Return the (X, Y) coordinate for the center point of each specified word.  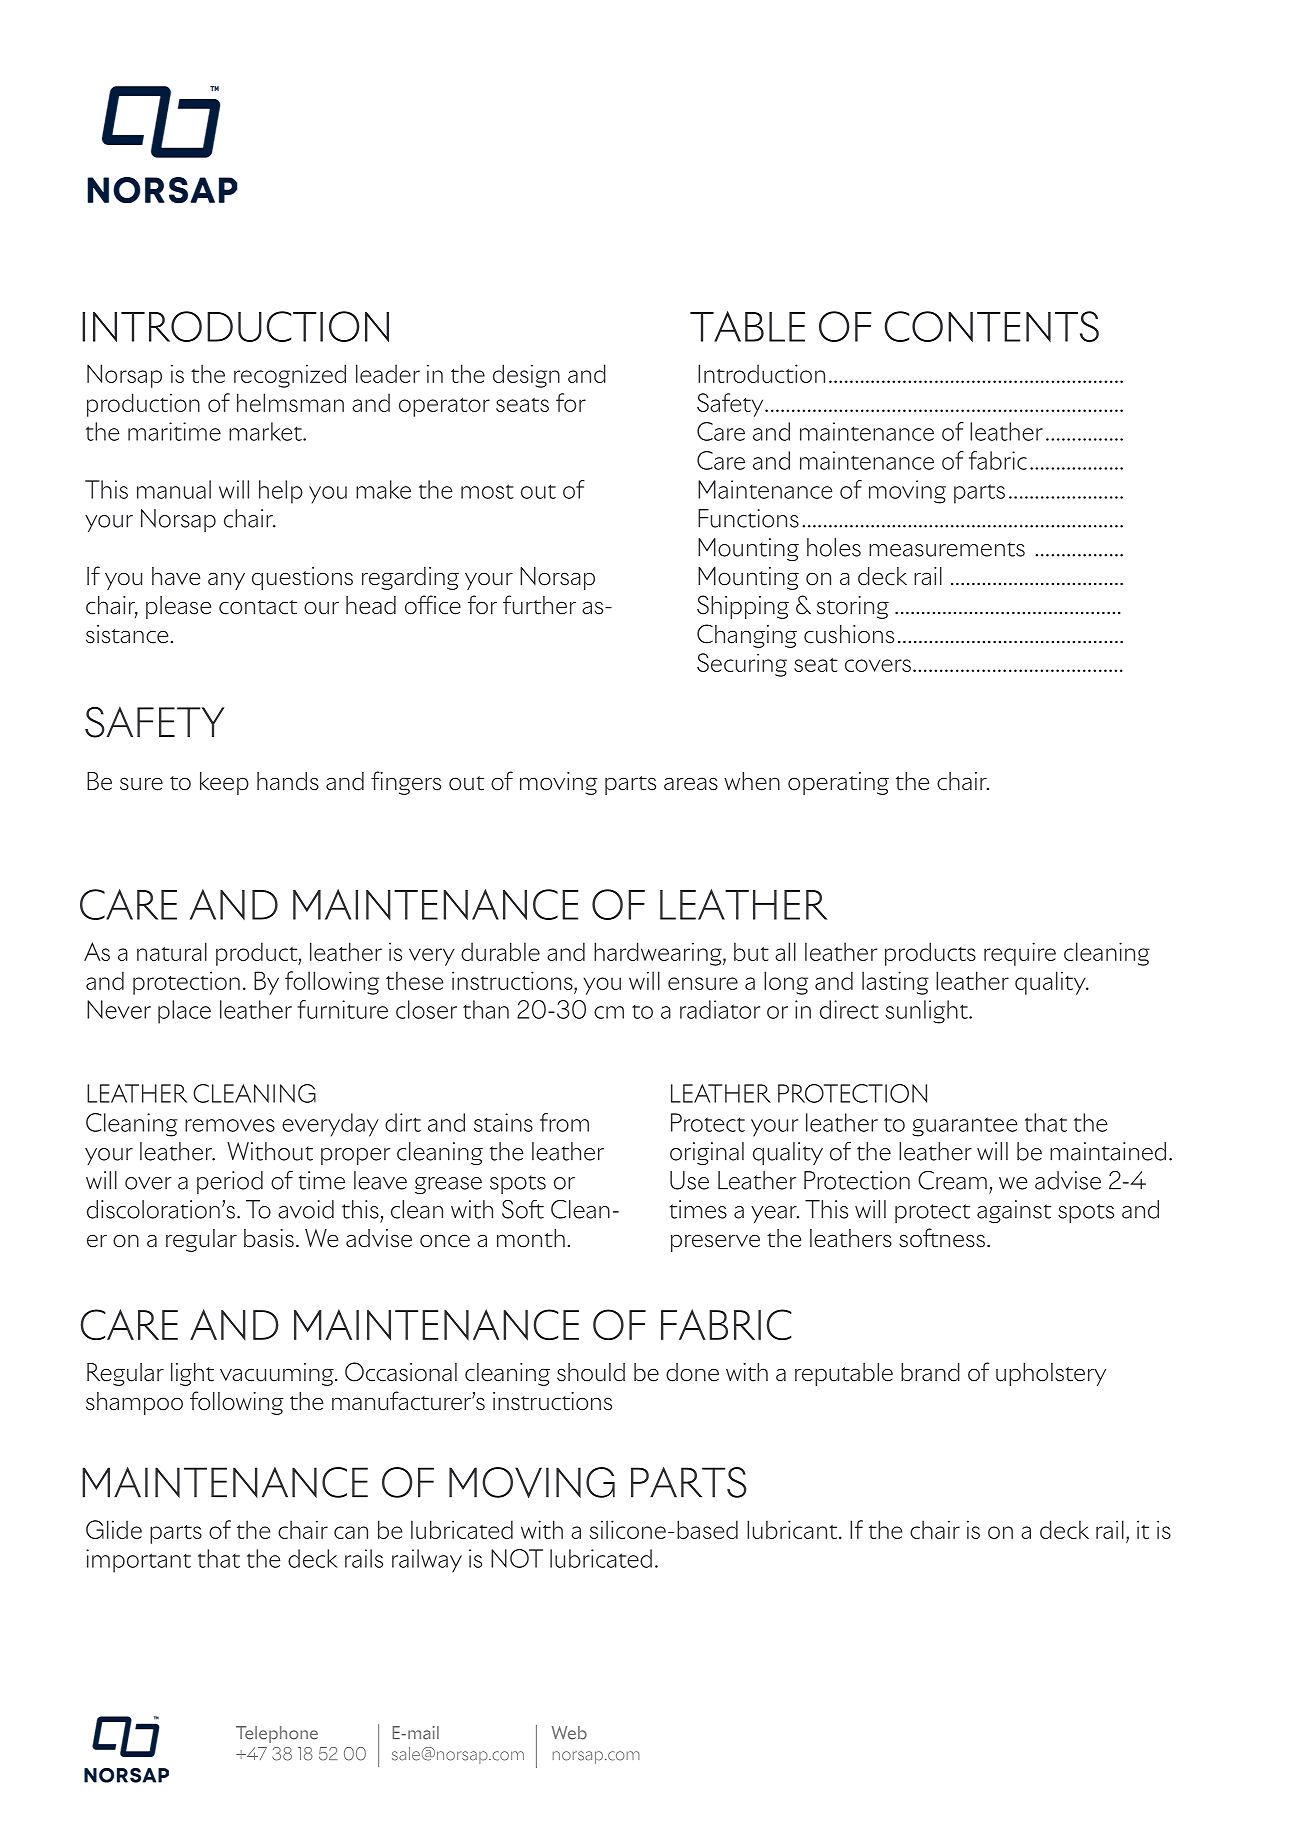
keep (224, 783)
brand (930, 1372)
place (184, 1012)
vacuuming (278, 1374)
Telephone (277, 1734)
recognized (290, 376)
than (486, 1009)
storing (853, 607)
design (526, 376)
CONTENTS (991, 326)
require (1020, 954)
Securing (742, 665)
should (591, 1372)
